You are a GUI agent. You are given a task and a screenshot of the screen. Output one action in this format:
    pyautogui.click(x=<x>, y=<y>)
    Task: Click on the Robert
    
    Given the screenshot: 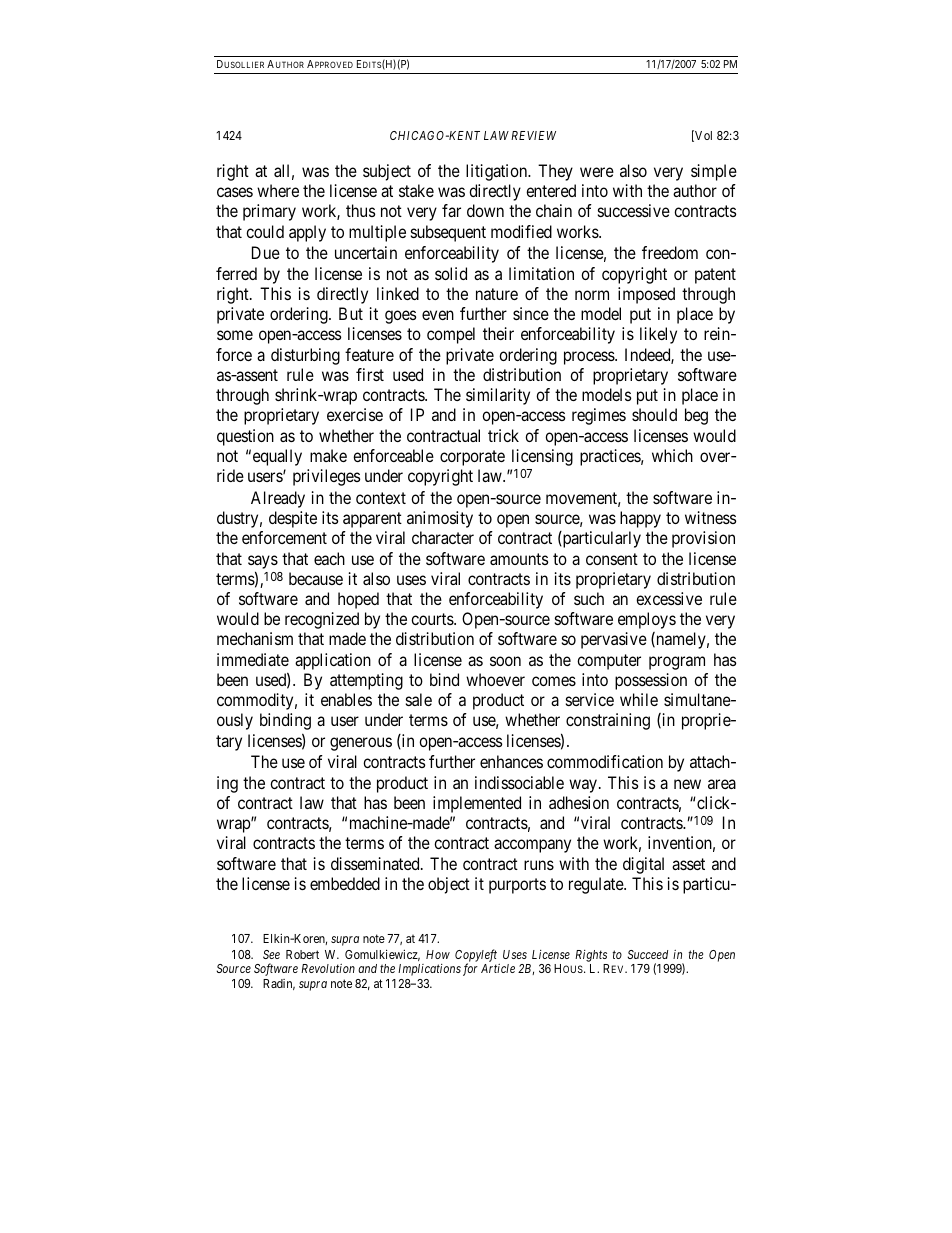 What is the action you would take?
    pyautogui.click(x=302, y=954)
